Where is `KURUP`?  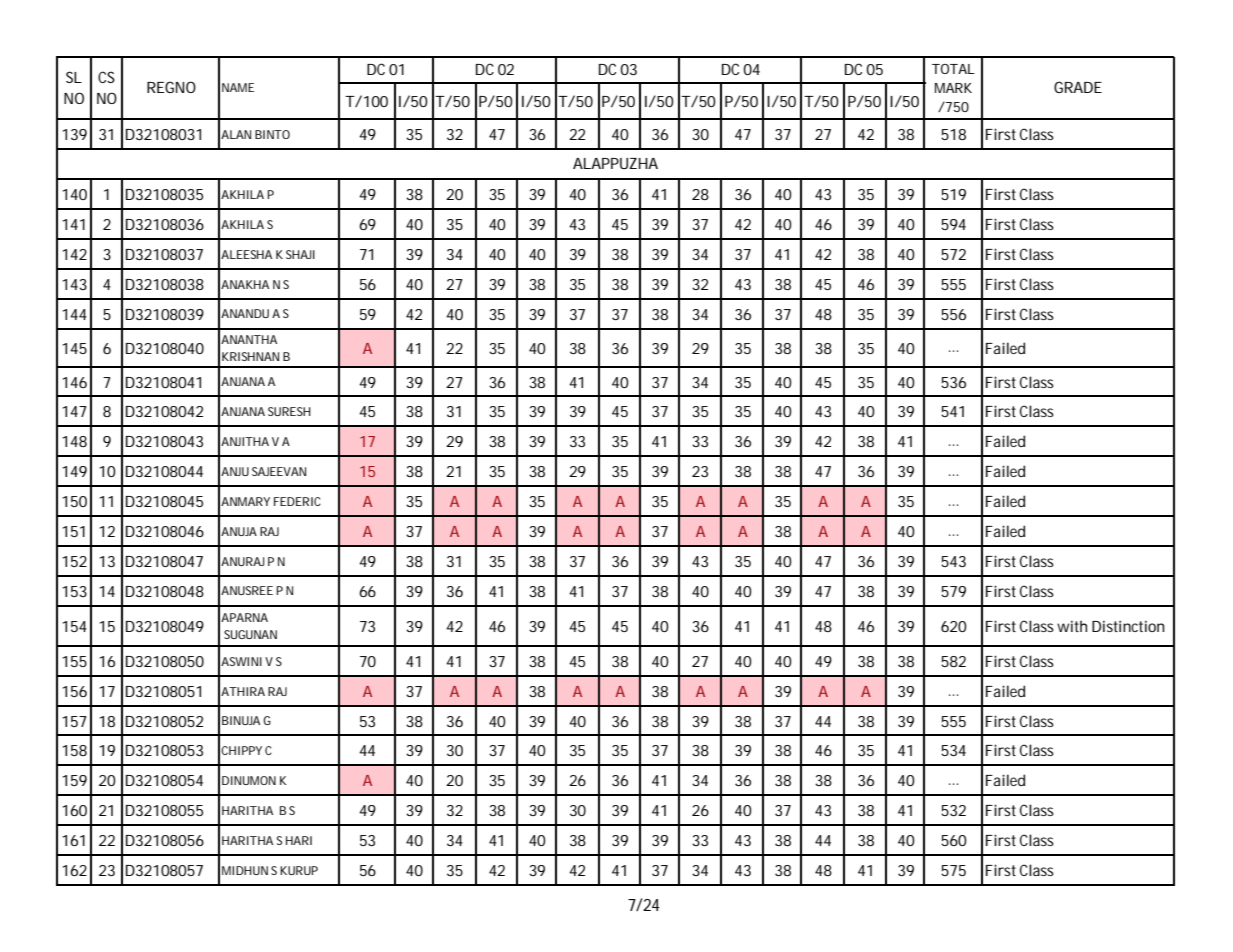 KURUP is located at coordinates (299, 870).
